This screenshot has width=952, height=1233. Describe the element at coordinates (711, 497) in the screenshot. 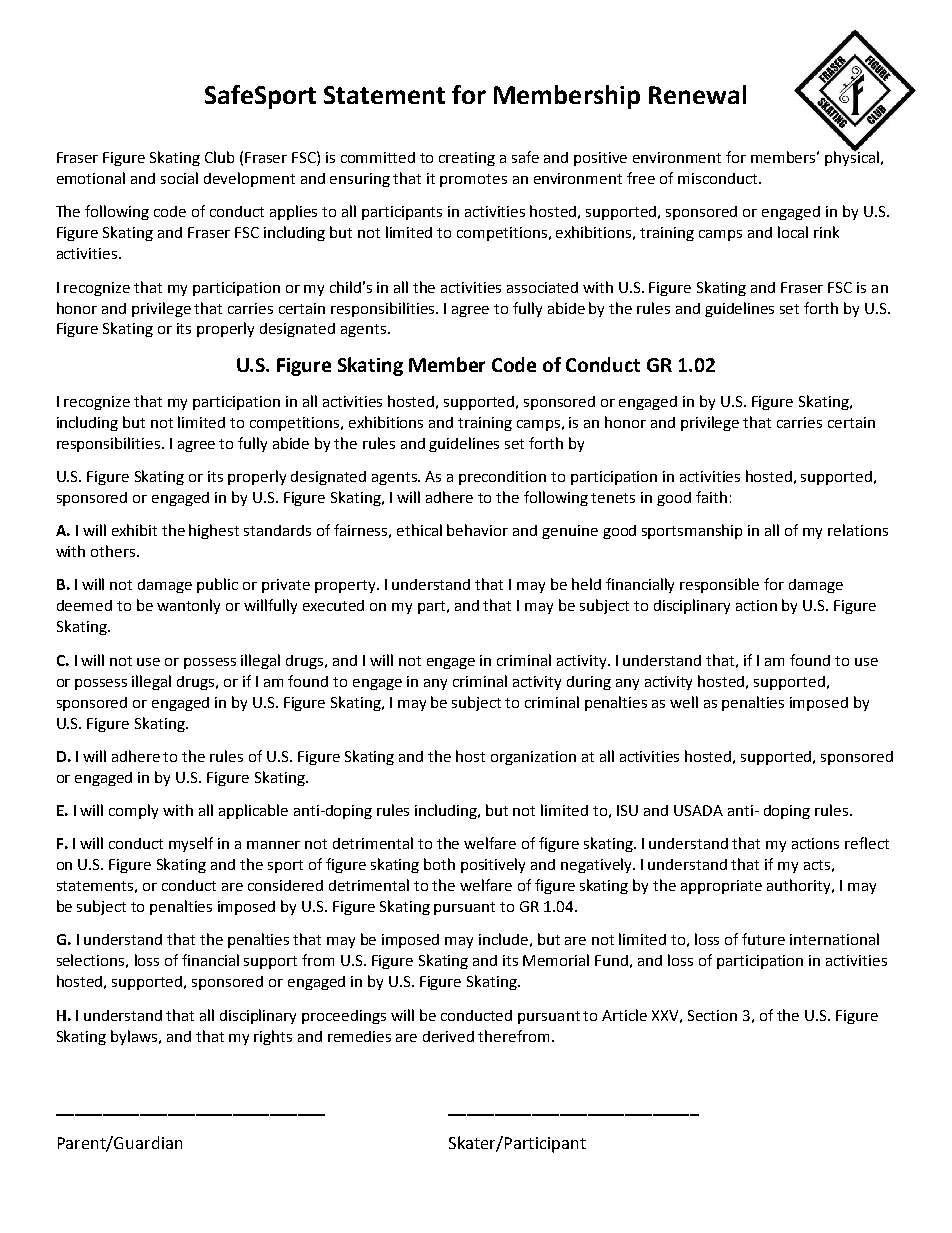

I see `faith` at that location.
